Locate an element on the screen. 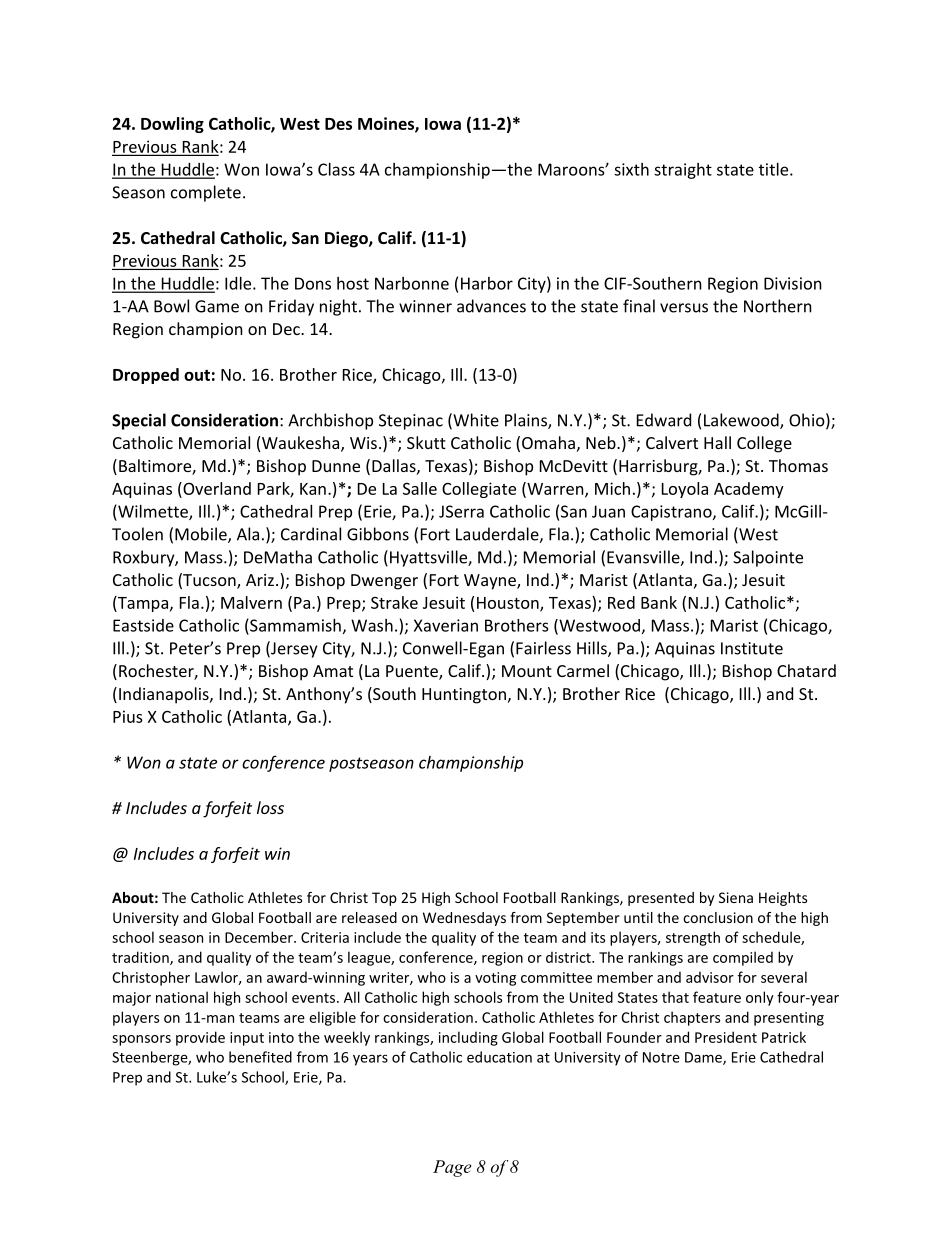  Indianapolis is located at coordinates (165, 695).
